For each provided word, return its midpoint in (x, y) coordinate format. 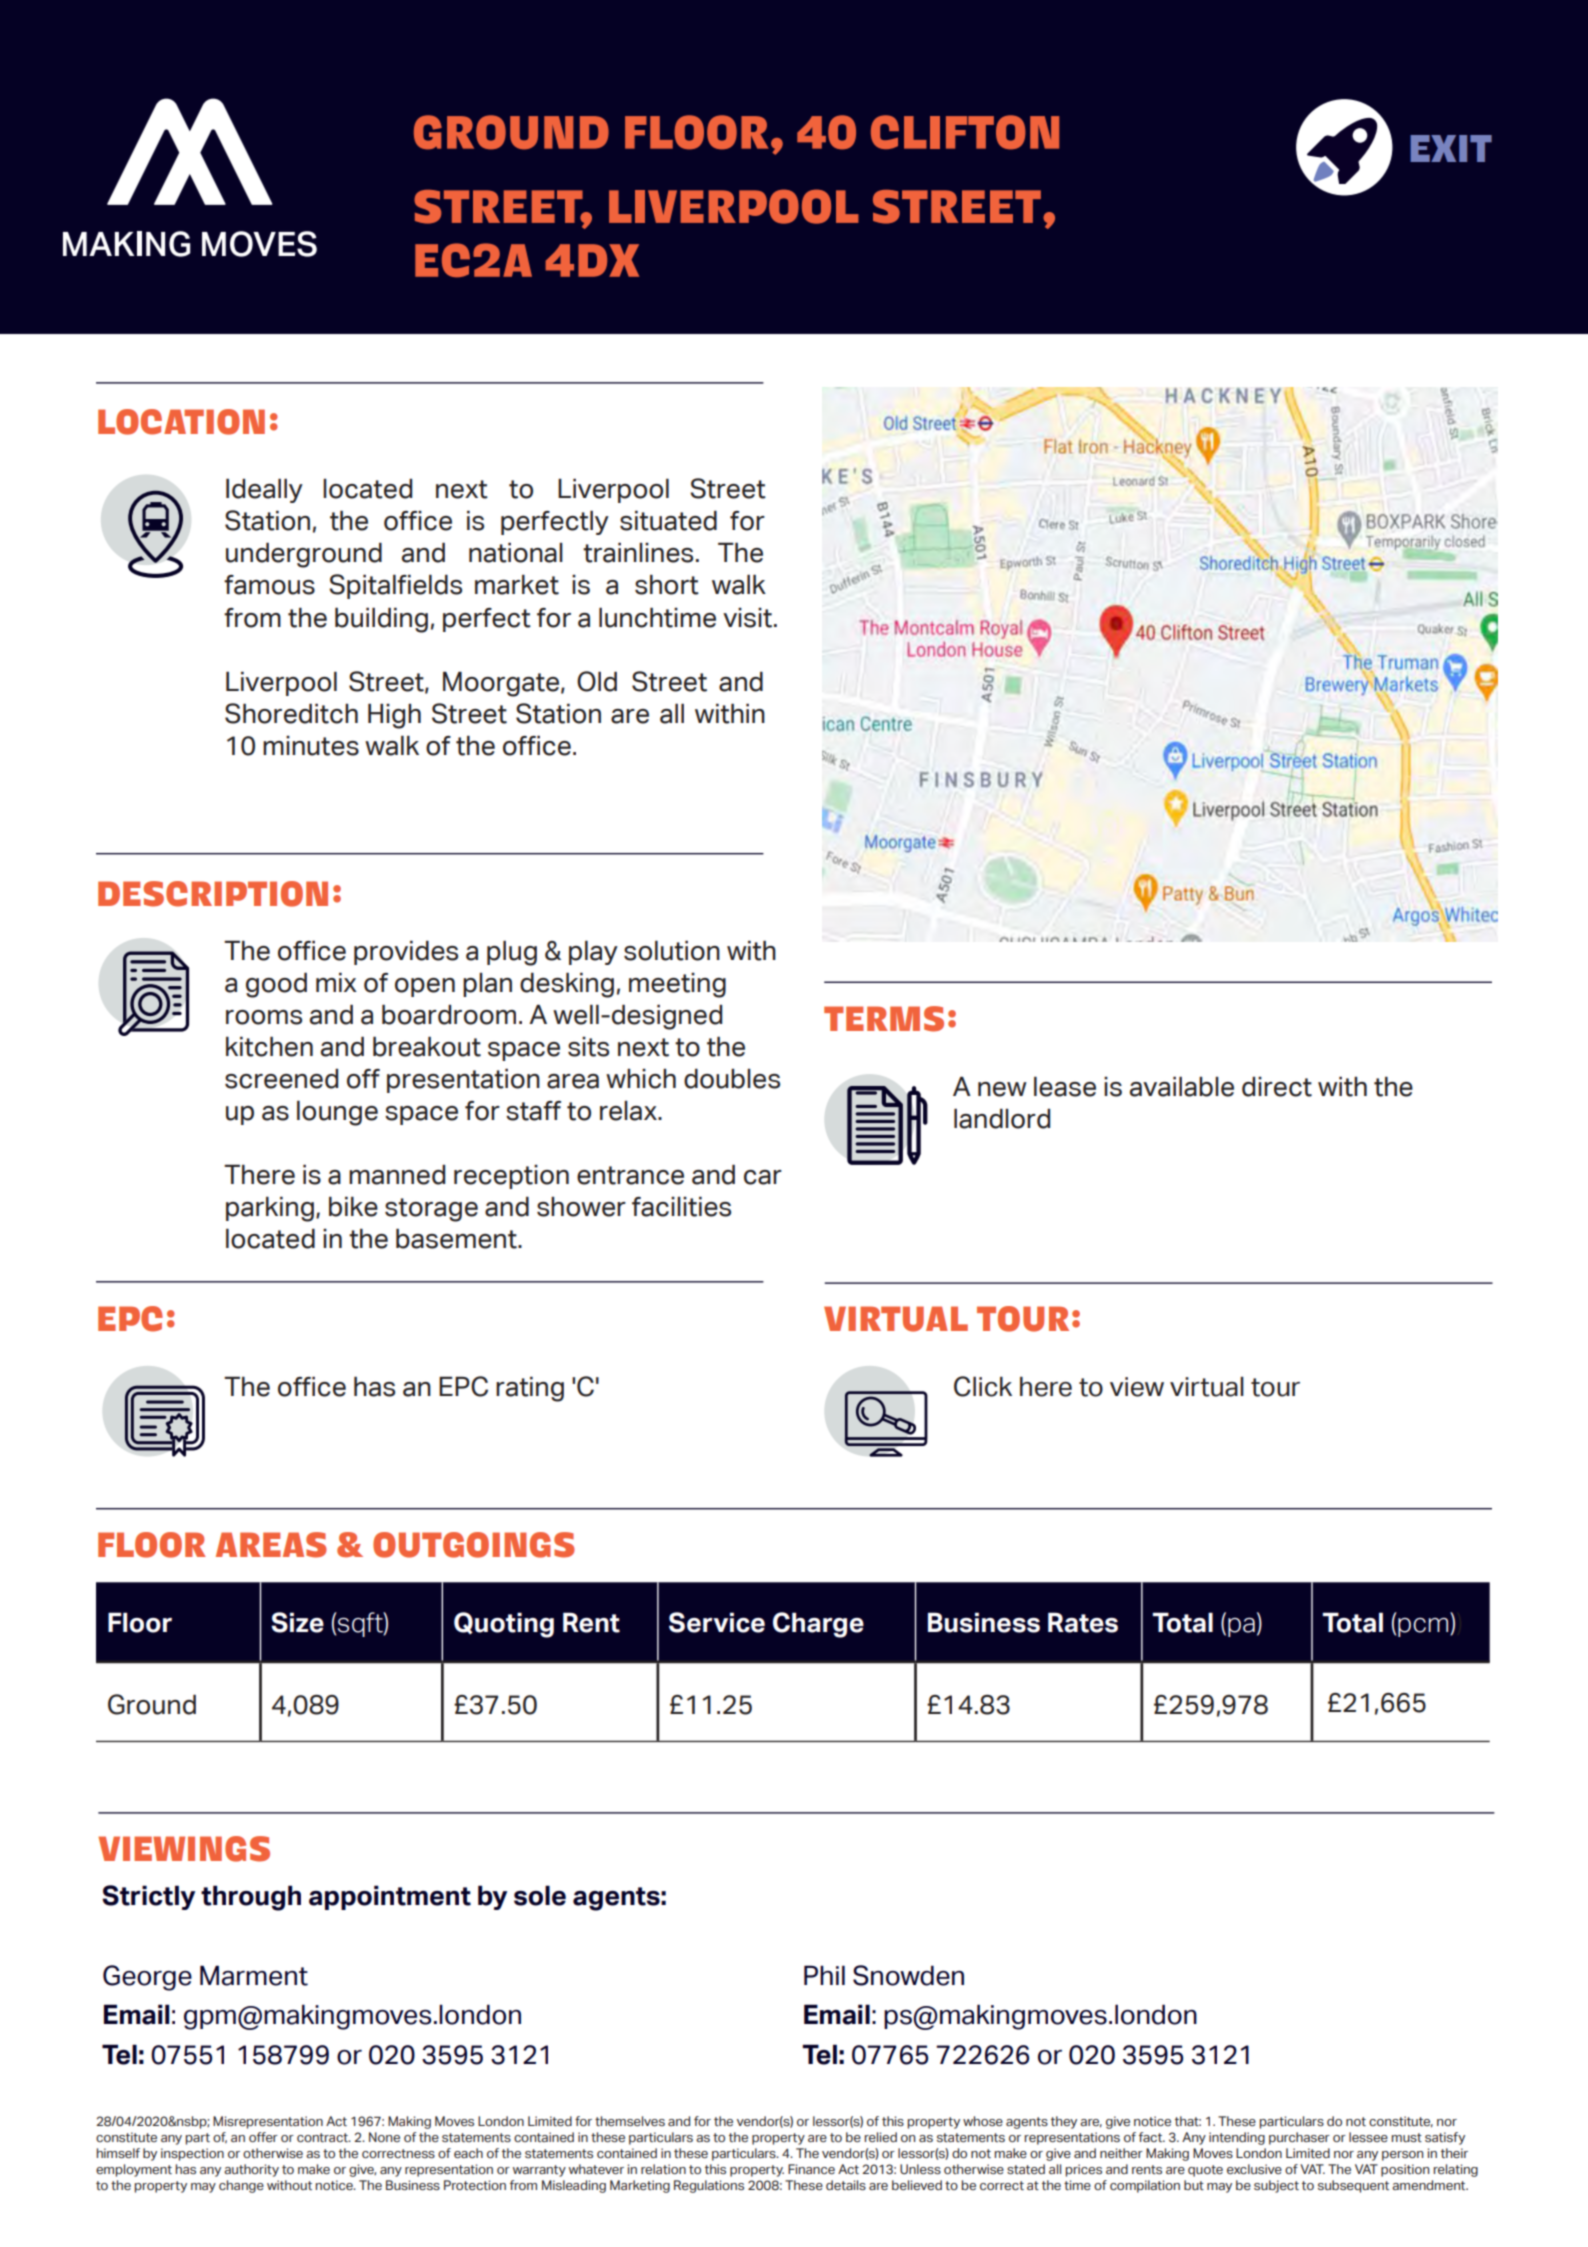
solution (672, 950)
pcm (1424, 1627)
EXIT (1451, 148)
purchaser (1299, 2138)
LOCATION (181, 422)
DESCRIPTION (213, 894)
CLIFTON (965, 132)
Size (297, 1622)
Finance (811, 2169)
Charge (818, 1625)
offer (263, 2137)
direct (1277, 1087)
